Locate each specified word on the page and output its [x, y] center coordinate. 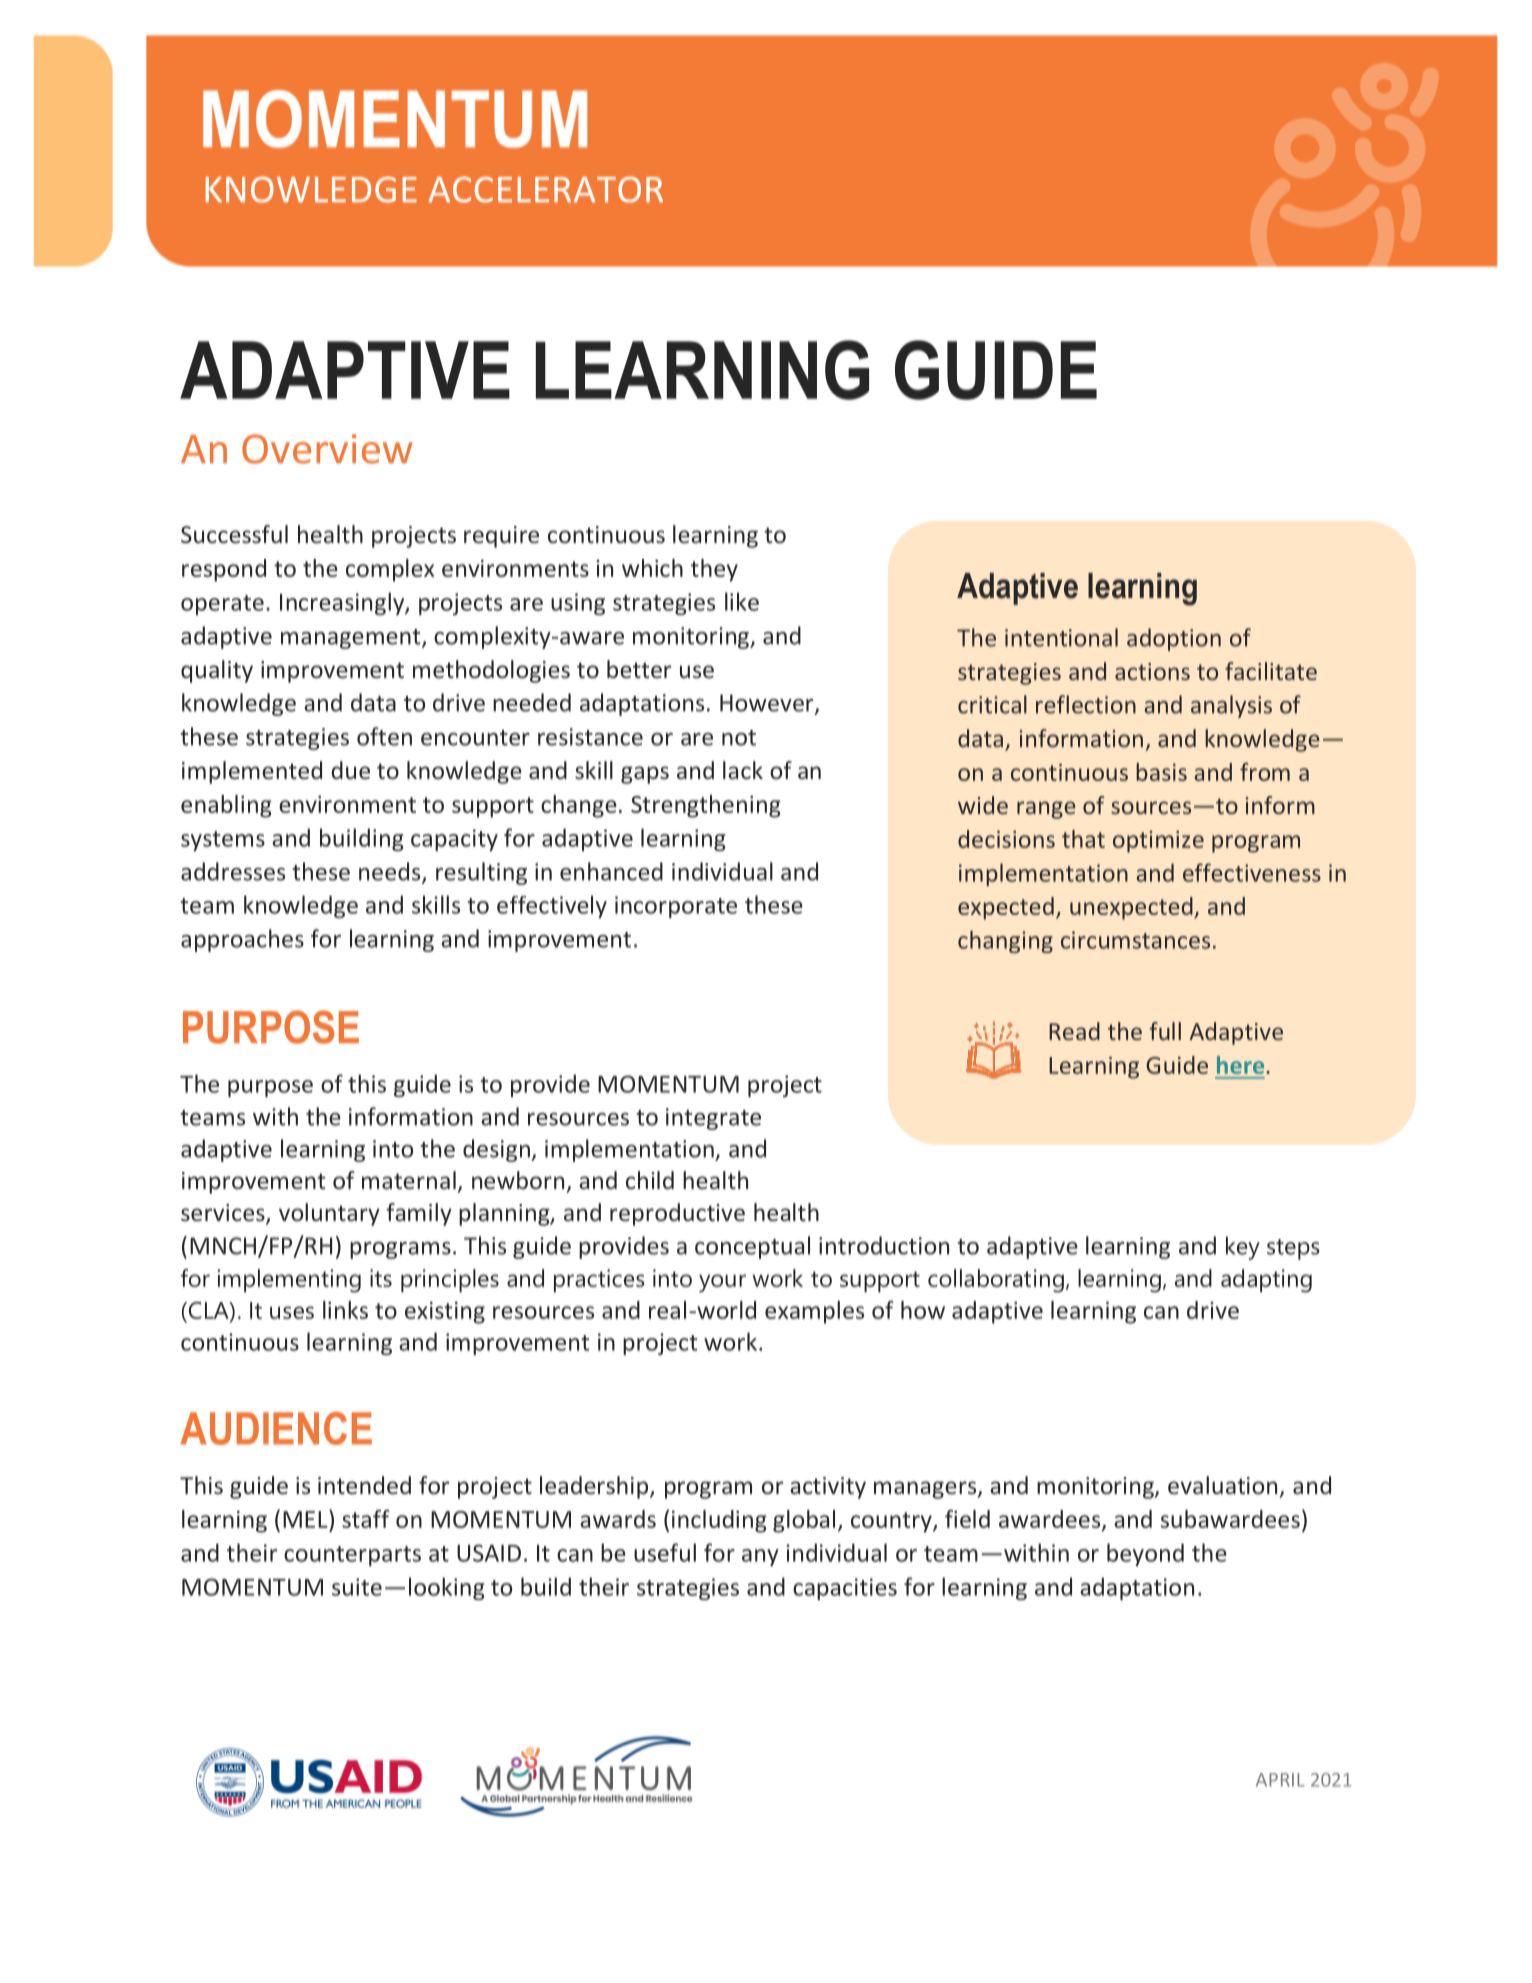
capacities [845, 1589]
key [1243, 1248]
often [384, 736]
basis [1161, 772]
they [714, 570]
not [739, 738]
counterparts [352, 1556]
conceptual [752, 1247]
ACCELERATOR [545, 190]
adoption [1174, 639]
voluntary [329, 1214]
